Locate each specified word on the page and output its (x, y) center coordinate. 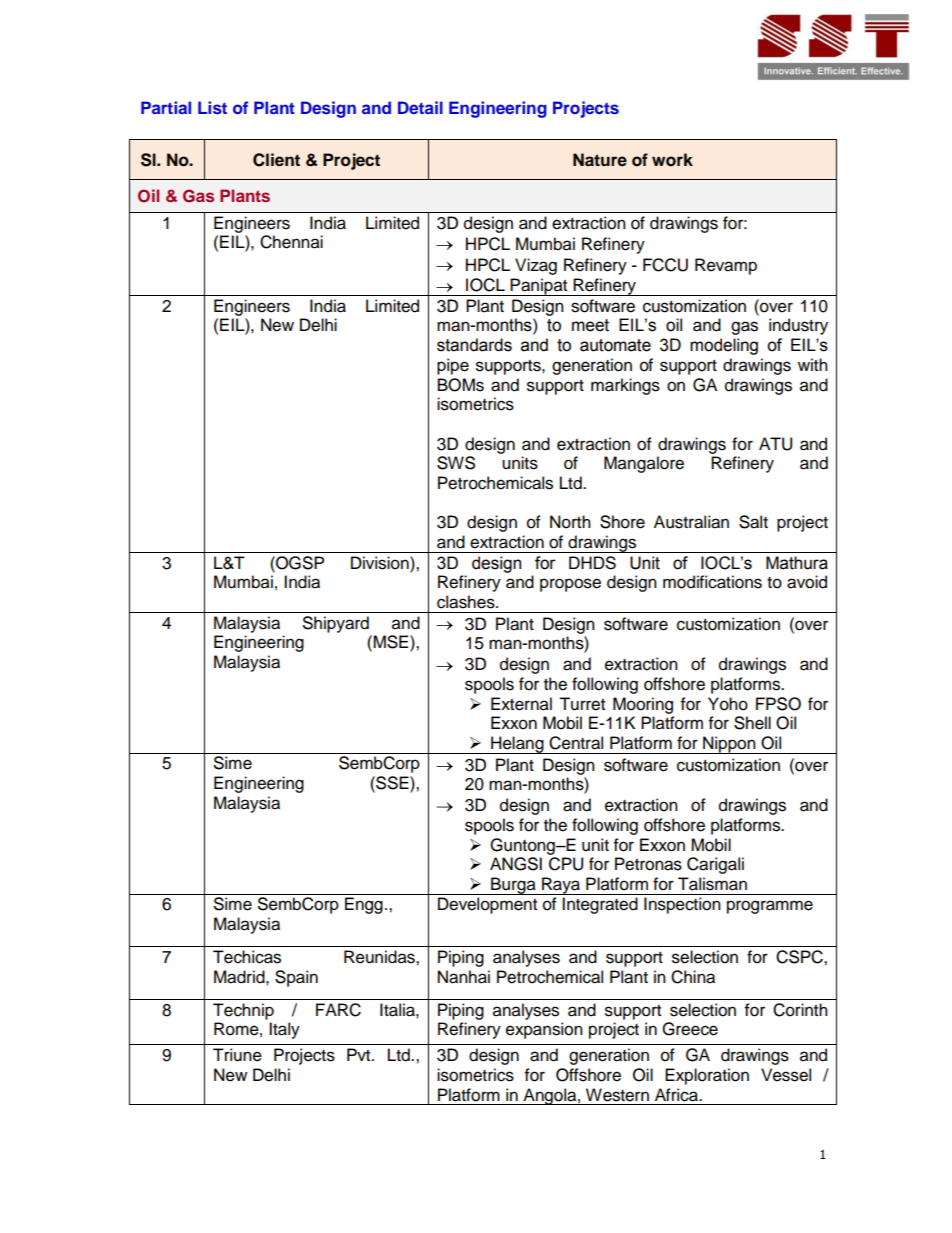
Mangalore (644, 464)
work (672, 160)
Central (576, 743)
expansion (544, 1030)
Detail (420, 107)
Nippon (729, 745)
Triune (237, 1055)
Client (276, 160)
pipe (453, 366)
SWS (456, 463)
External (521, 704)
